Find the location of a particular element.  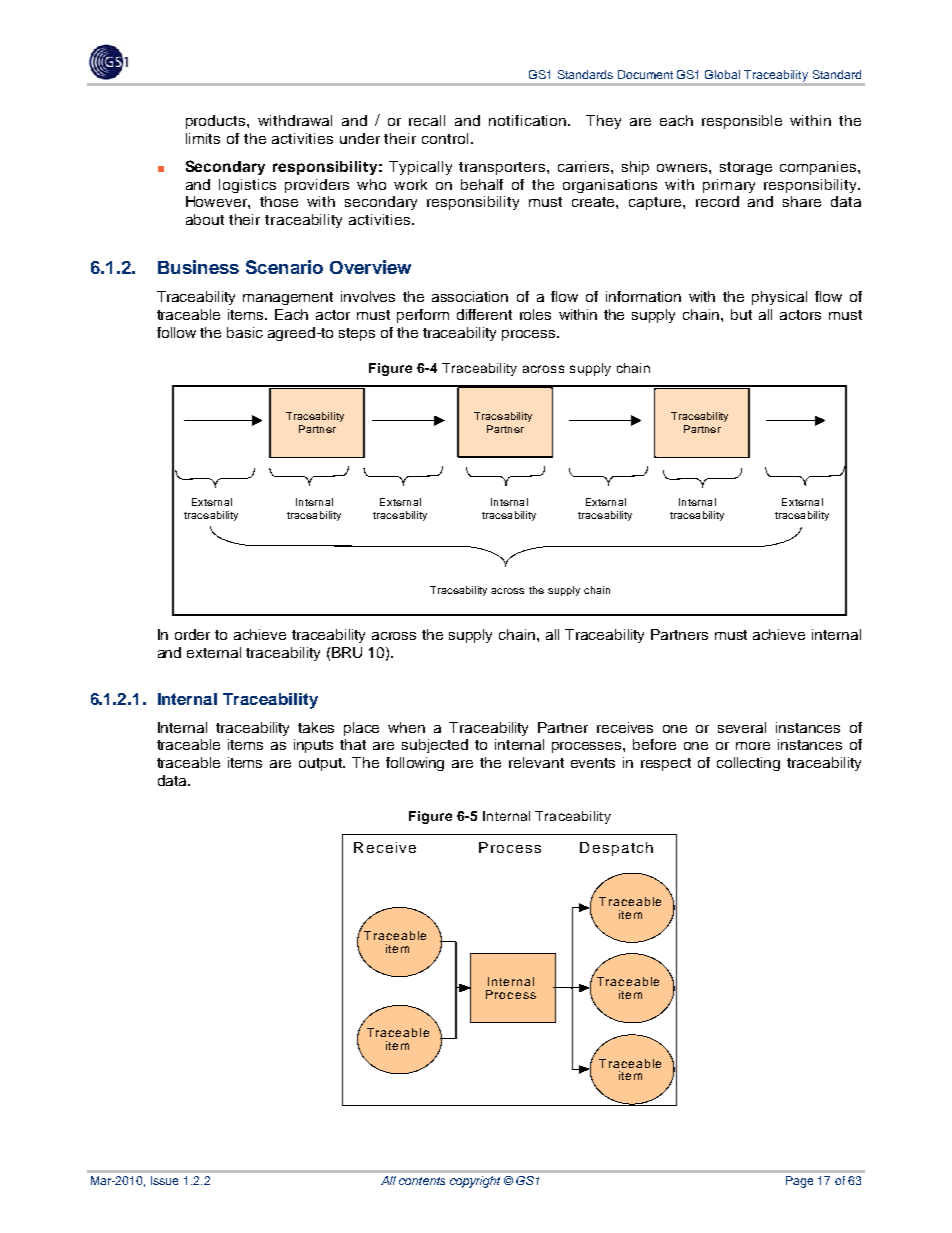

several is located at coordinates (742, 727).
